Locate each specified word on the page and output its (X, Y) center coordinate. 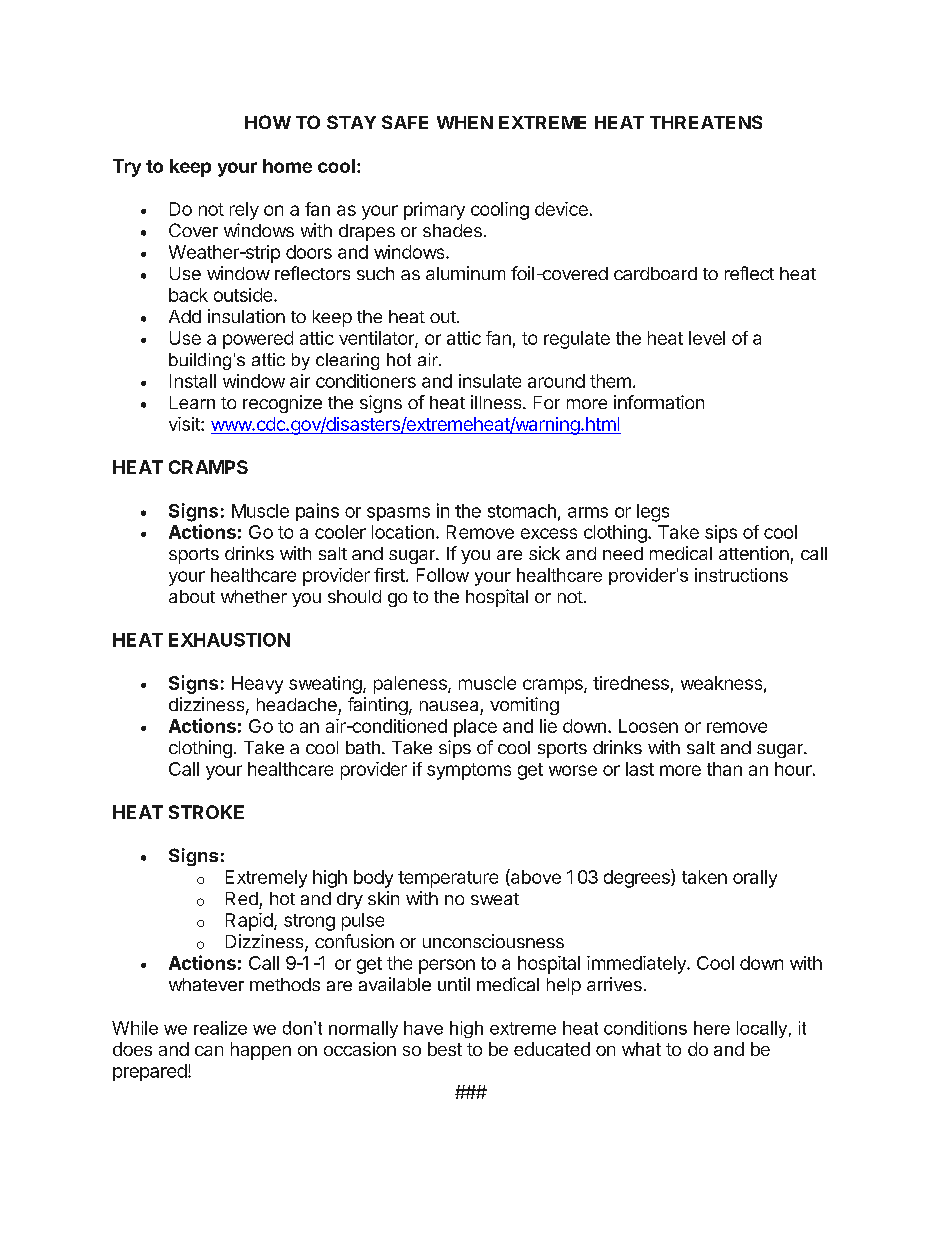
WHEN (465, 122)
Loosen (648, 726)
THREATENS (706, 122)
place (475, 728)
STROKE (206, 812)
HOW (268, 122)
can (209, 1051)
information (659, 402)
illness (497, 402)
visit (185, 424)
